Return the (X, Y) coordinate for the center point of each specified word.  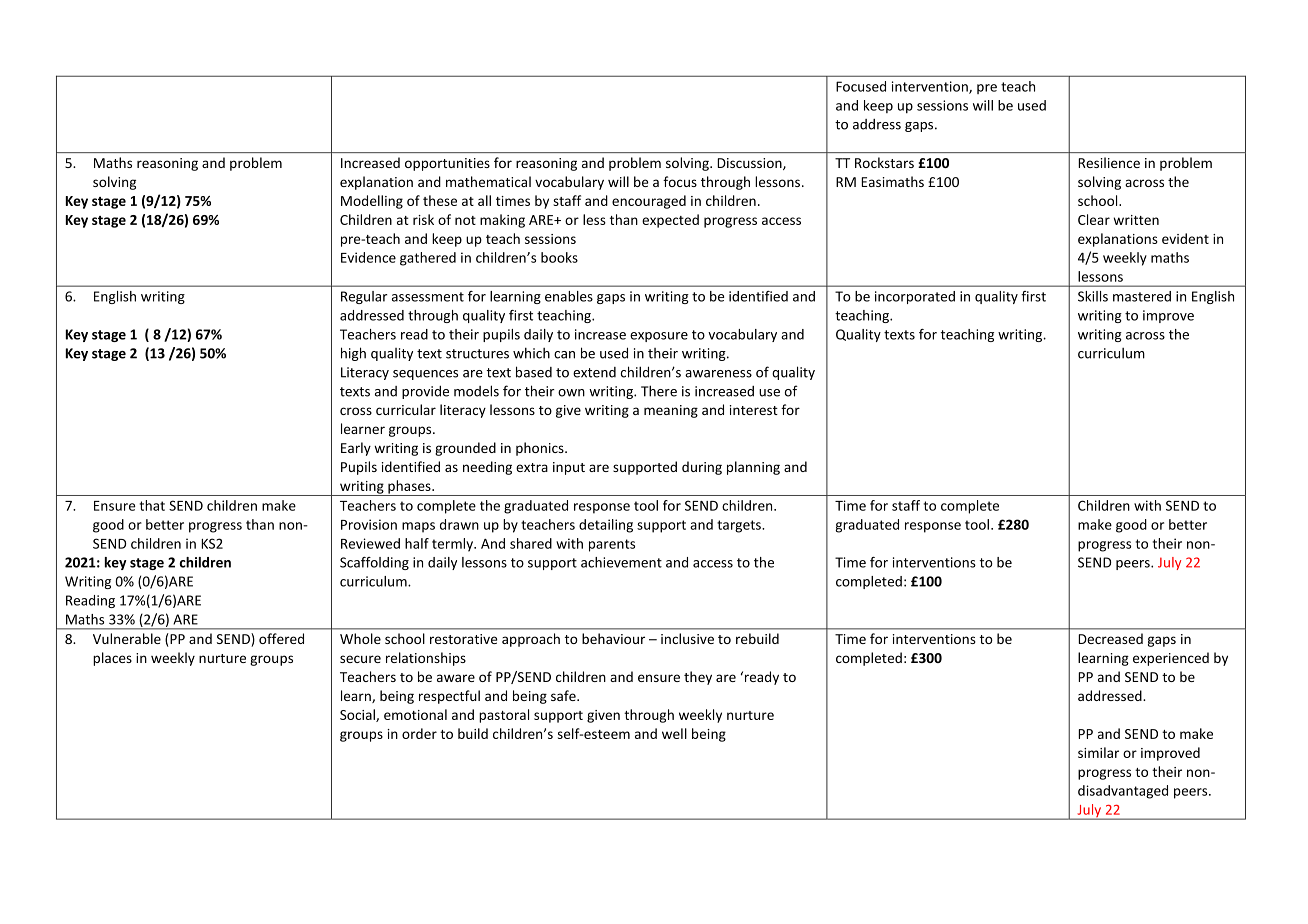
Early (356, 449)
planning (753, 468)
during (702, 468)
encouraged (649, 202)
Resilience (1109, 162)
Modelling (372, 202)
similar (1098, 752)
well (674, 733)
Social (358, 715)
